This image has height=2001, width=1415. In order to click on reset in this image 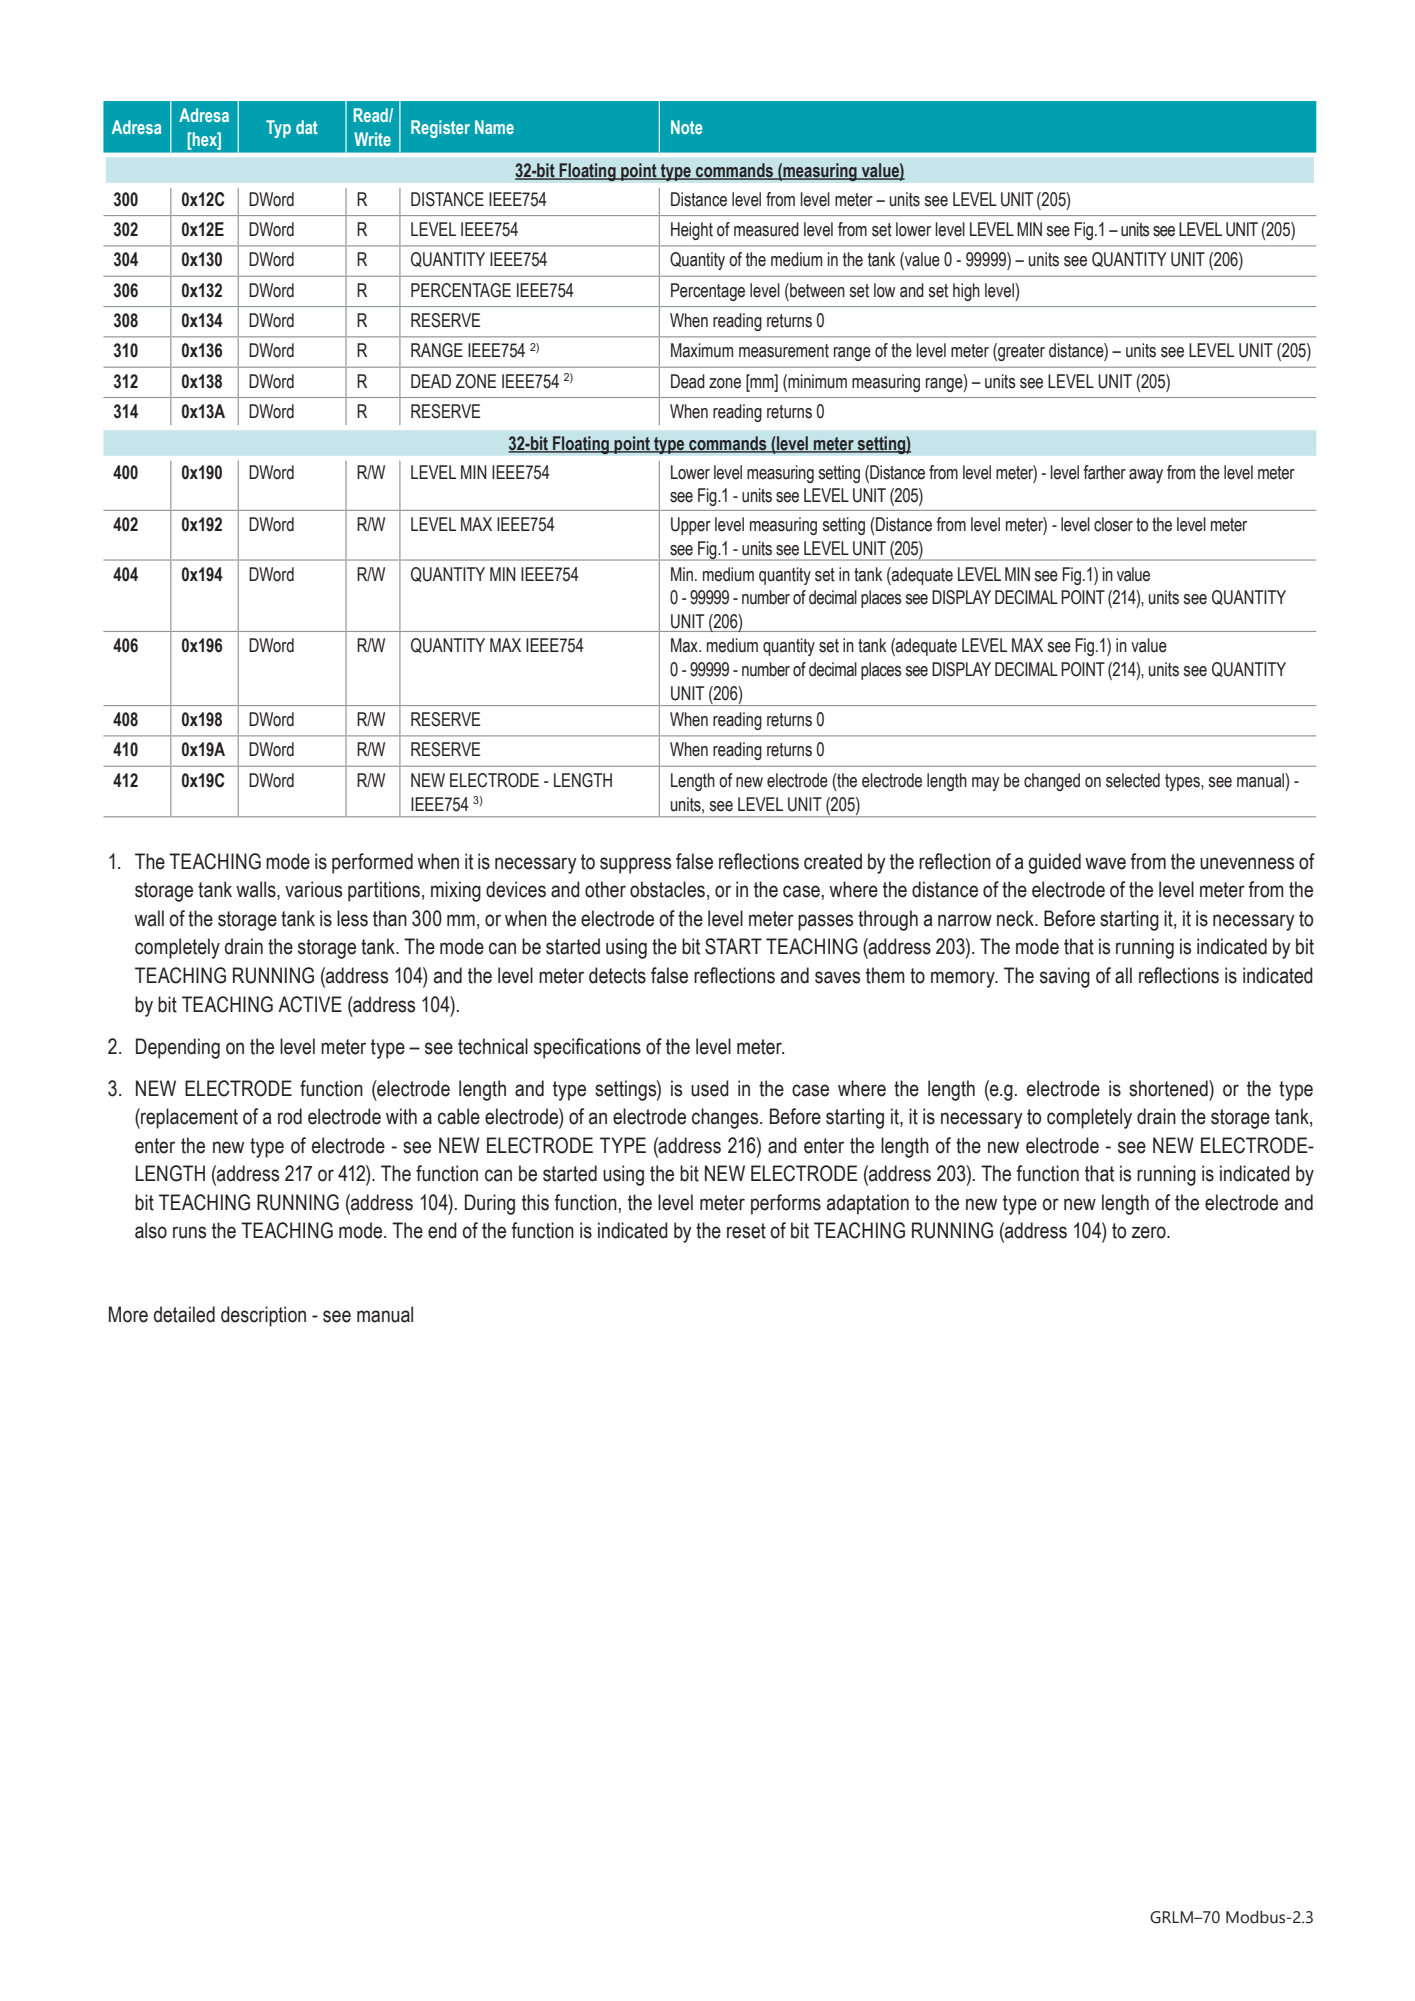, I will do `click(746, 1231)`.
